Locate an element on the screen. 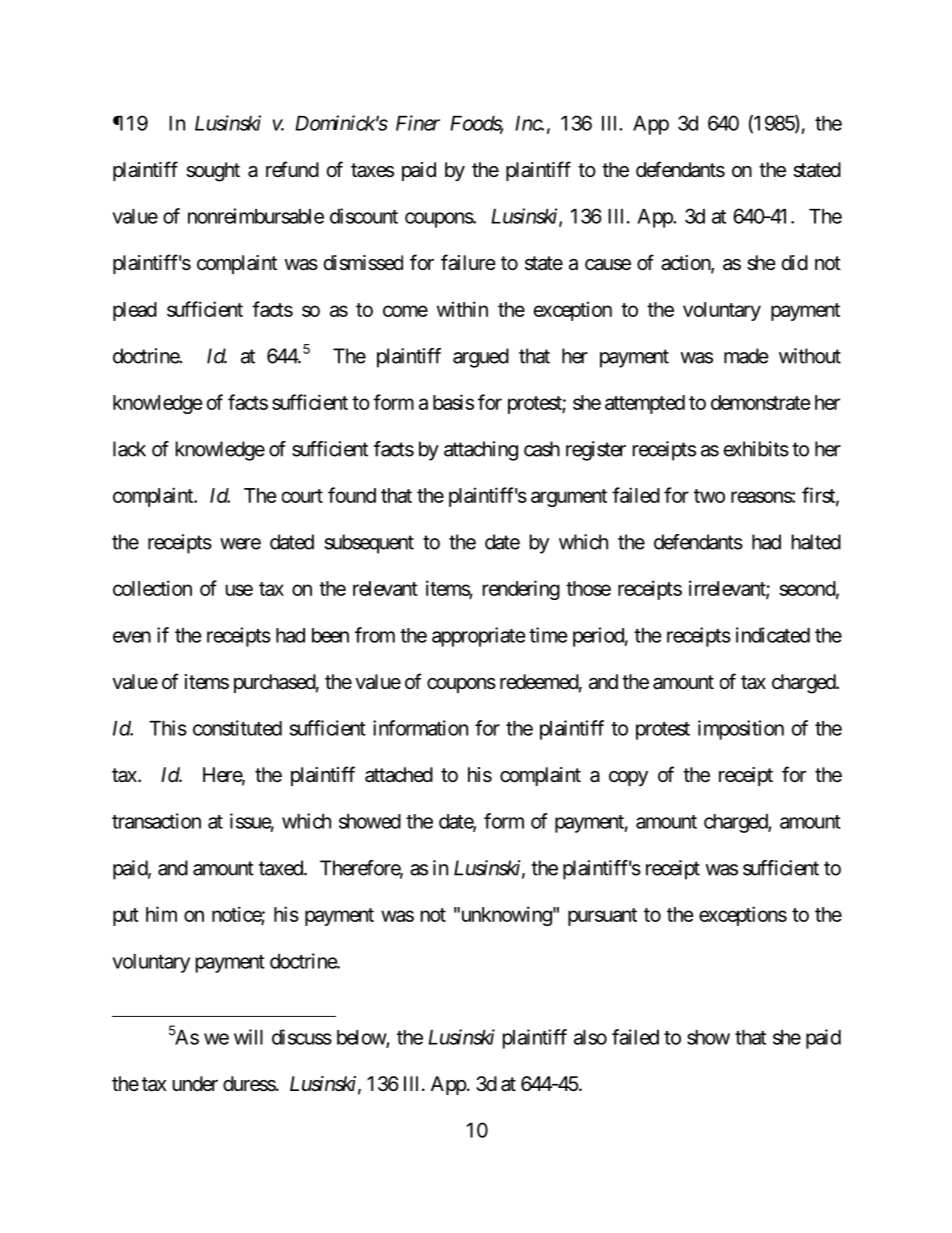 Image resolution: width=952 pixels, height=1233 pixels. will is located at coordinates (248, 1037).
